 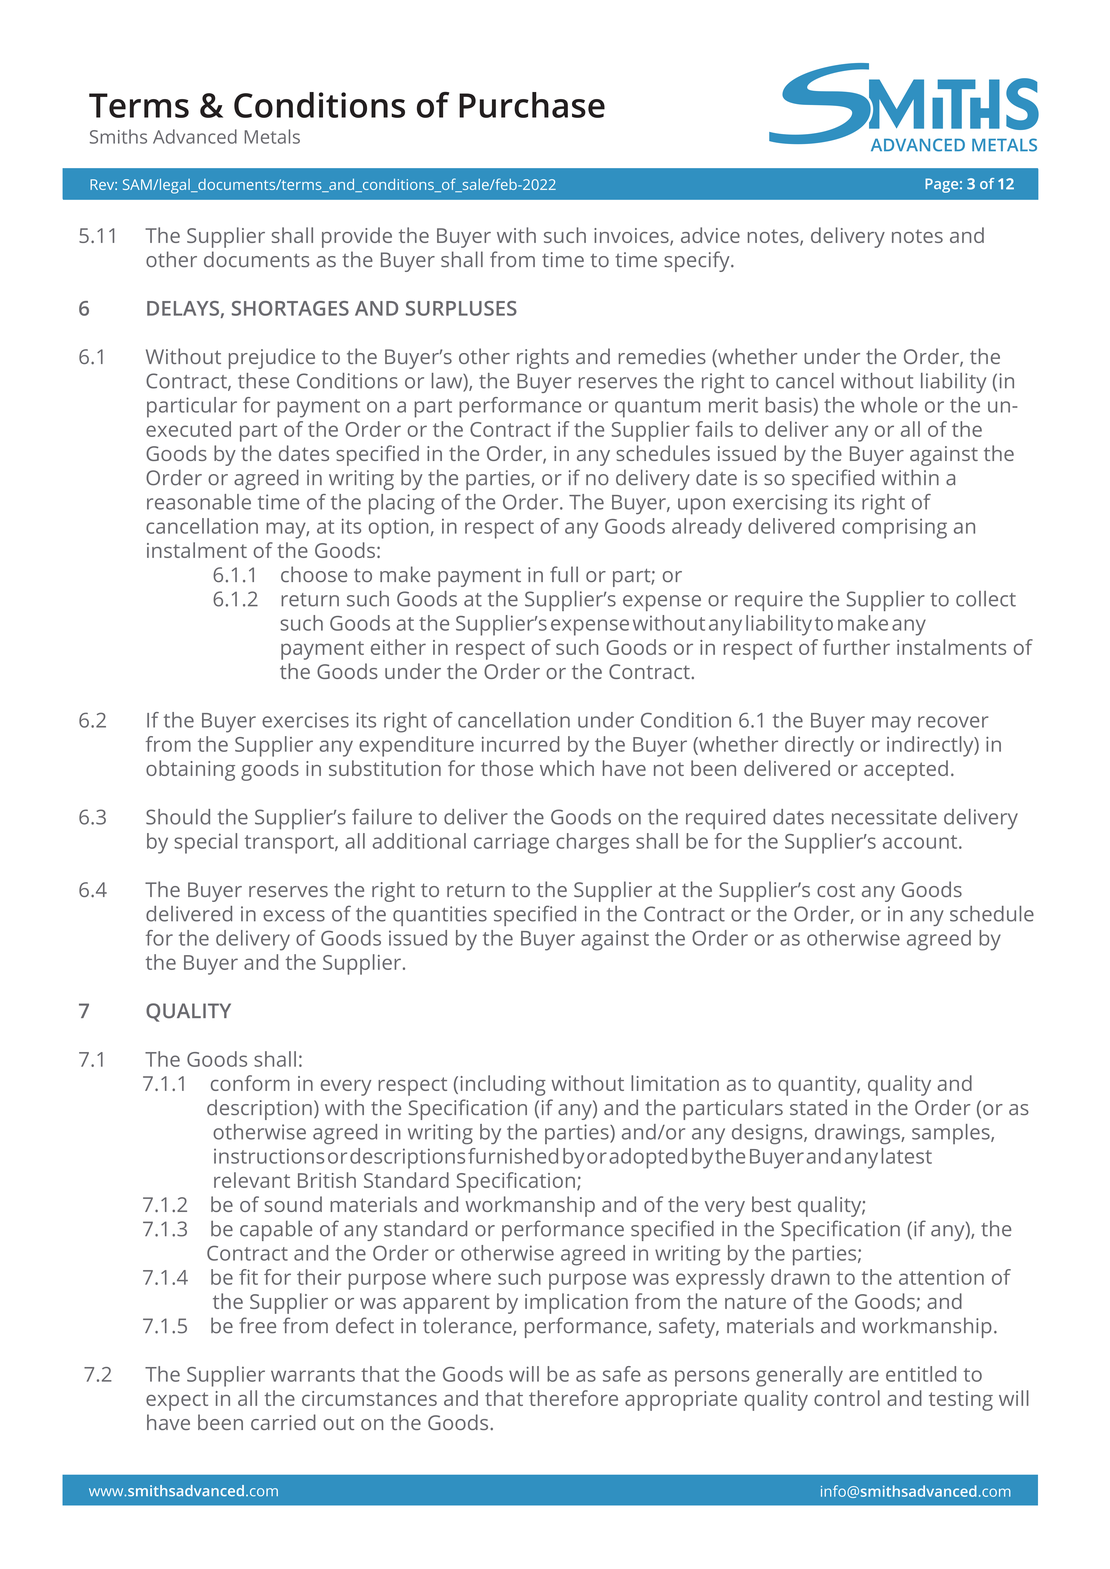 I want to click on advice, so click(x=710, y=235).
